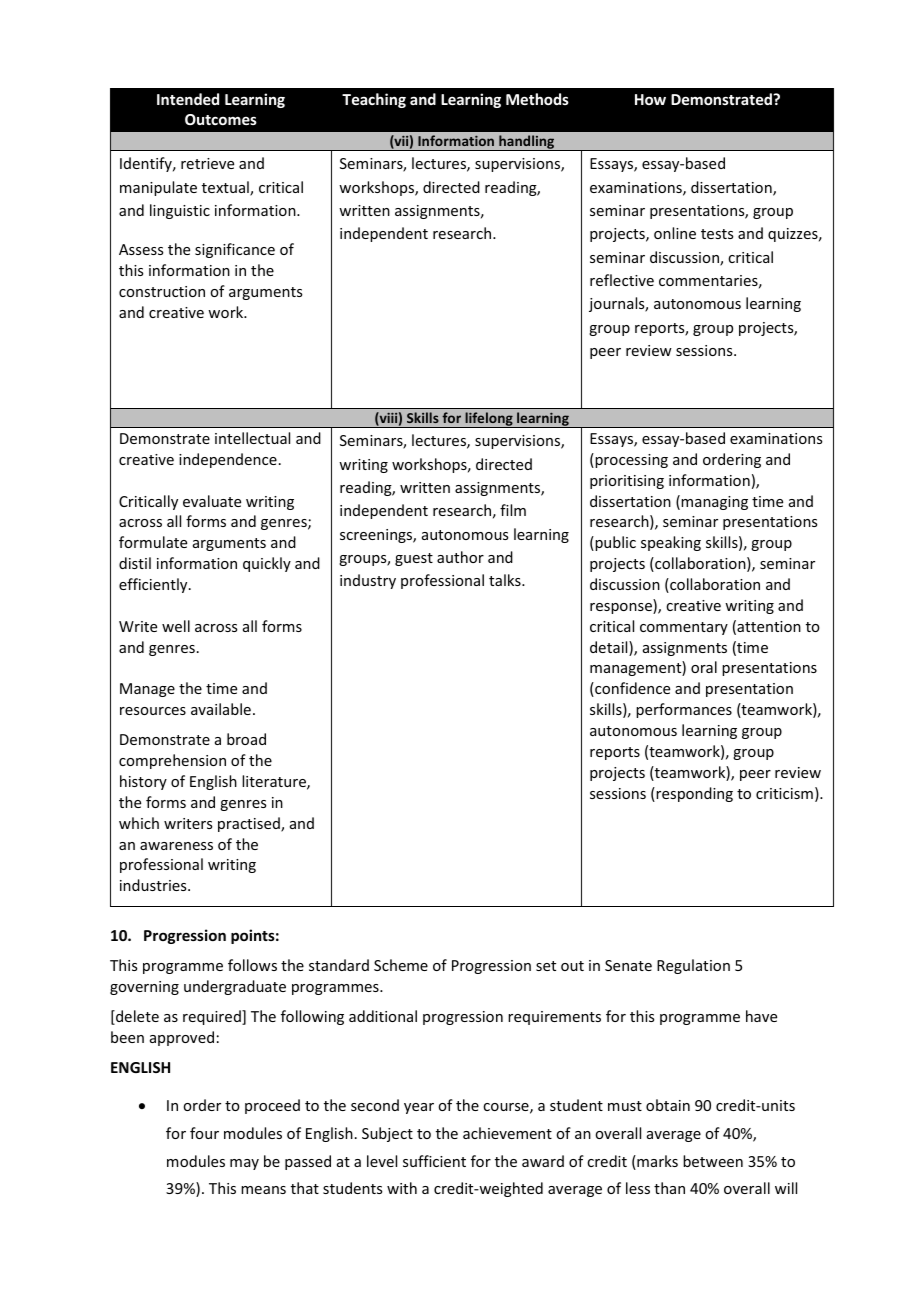 This page has height=1308, width=924. What do you see at coordinates (221, 119) in the page?
I see `Outcomes` at bounding box center [221, 119].
